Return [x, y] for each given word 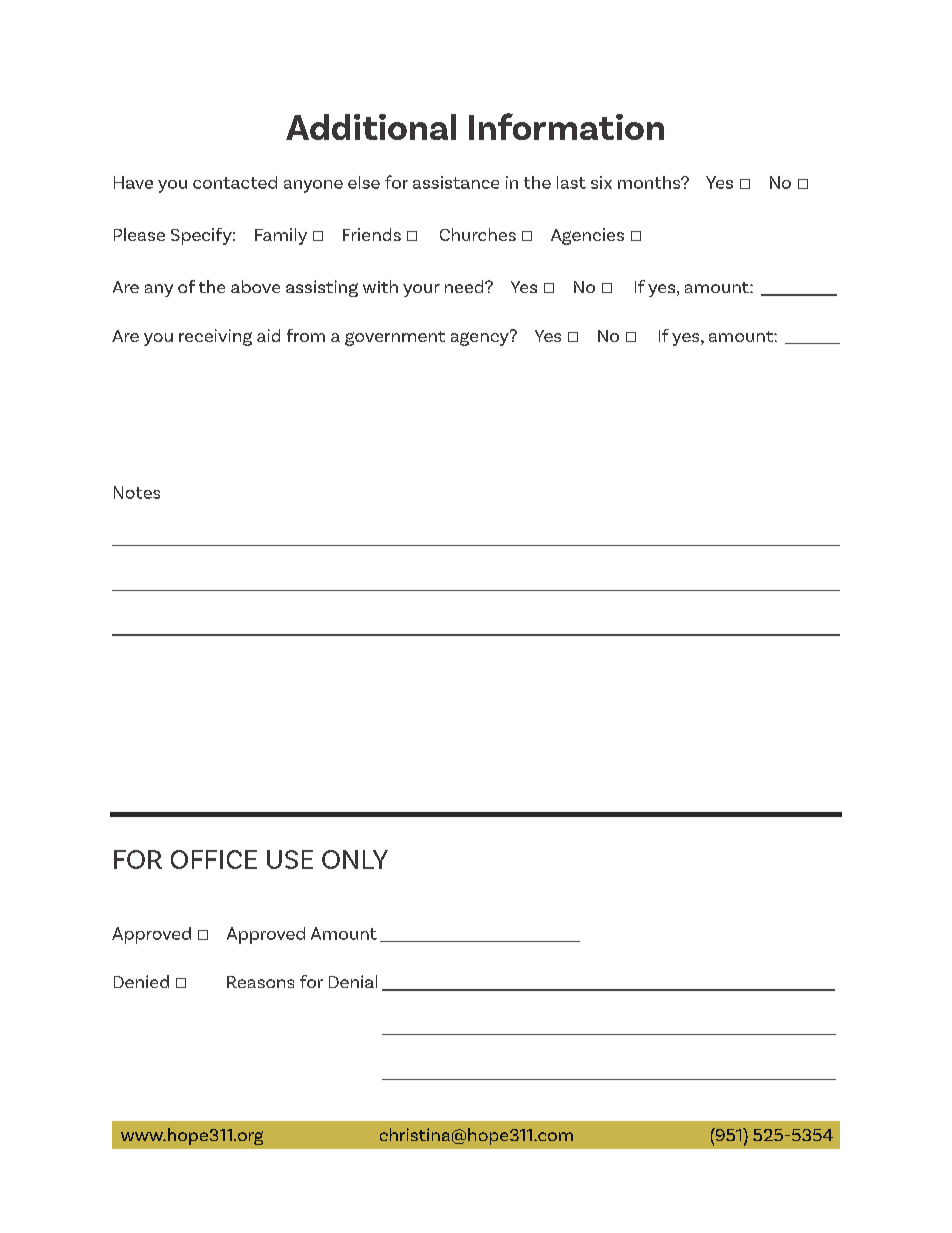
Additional [371, 127]
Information [566, 126]
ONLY [355, 859]
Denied [141, 981]
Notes [137, 492]
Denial [353, 981]
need [465, 286]
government [395, 338]
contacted [235, 182]
